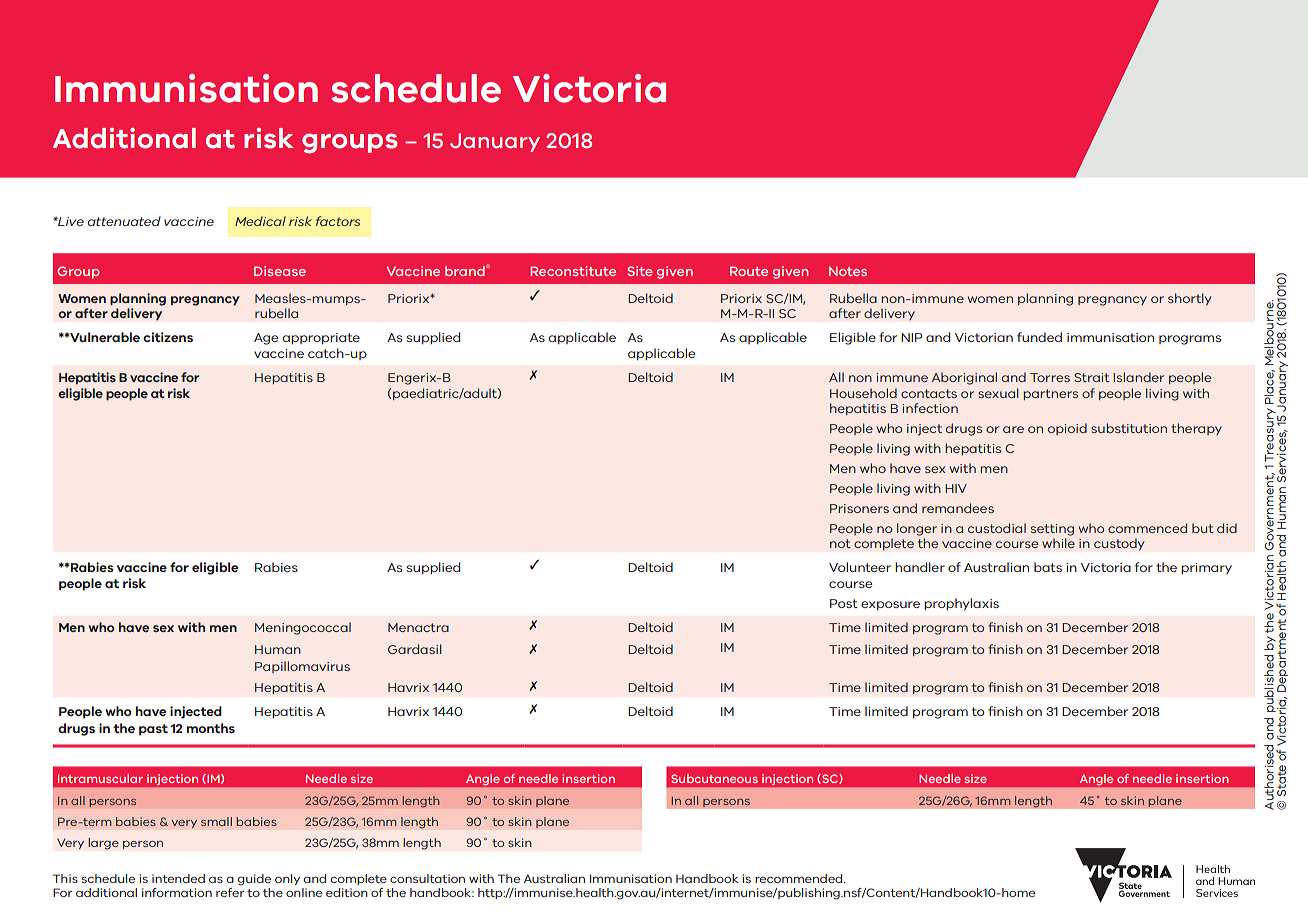 The image size is (1308, 924). What do you see at coordinates (303, 628) in the screenshot?
I see `Meningococcal` at bounding box center [303, 628].
